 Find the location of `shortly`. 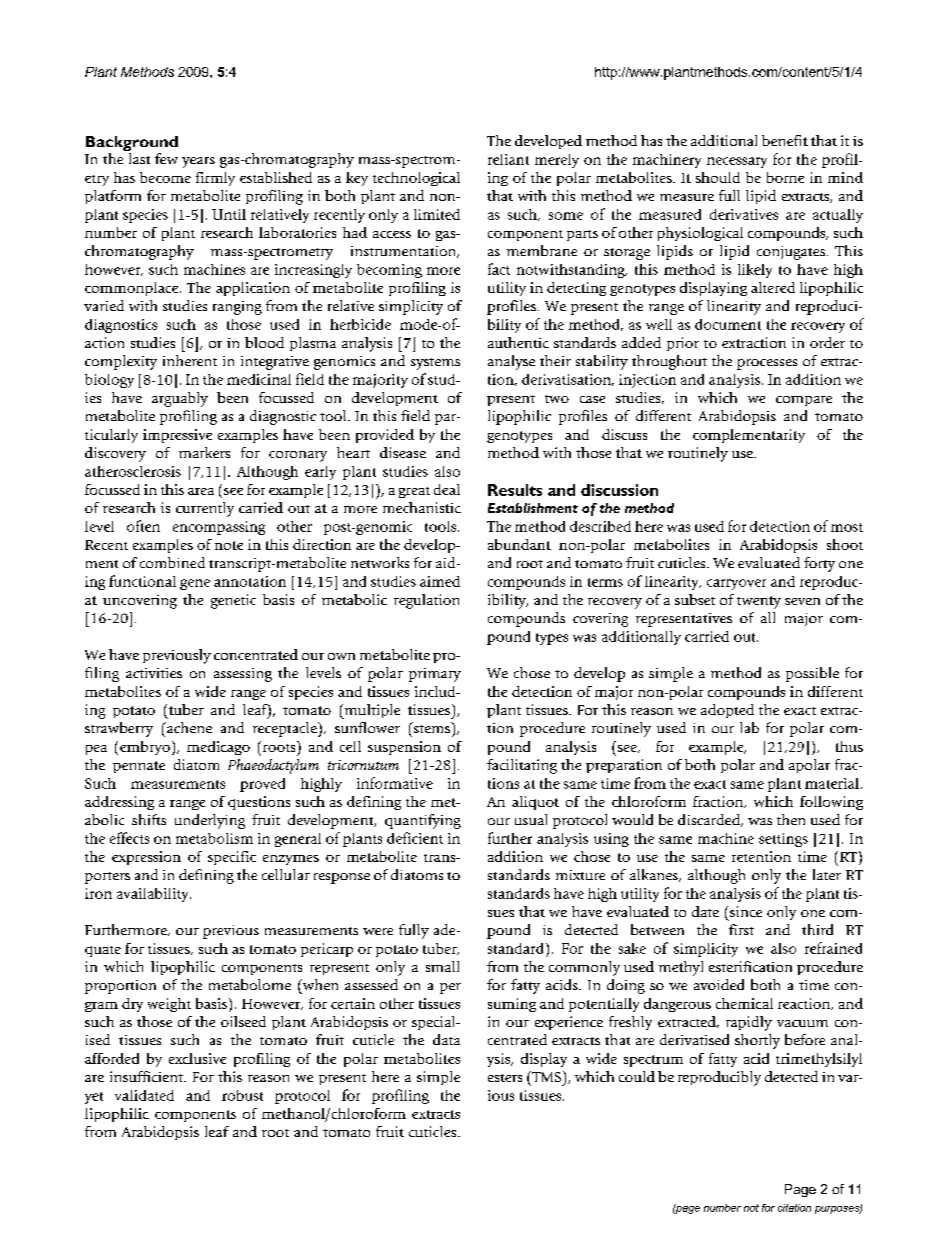

shortly is located at coordinates (757, 1041).
